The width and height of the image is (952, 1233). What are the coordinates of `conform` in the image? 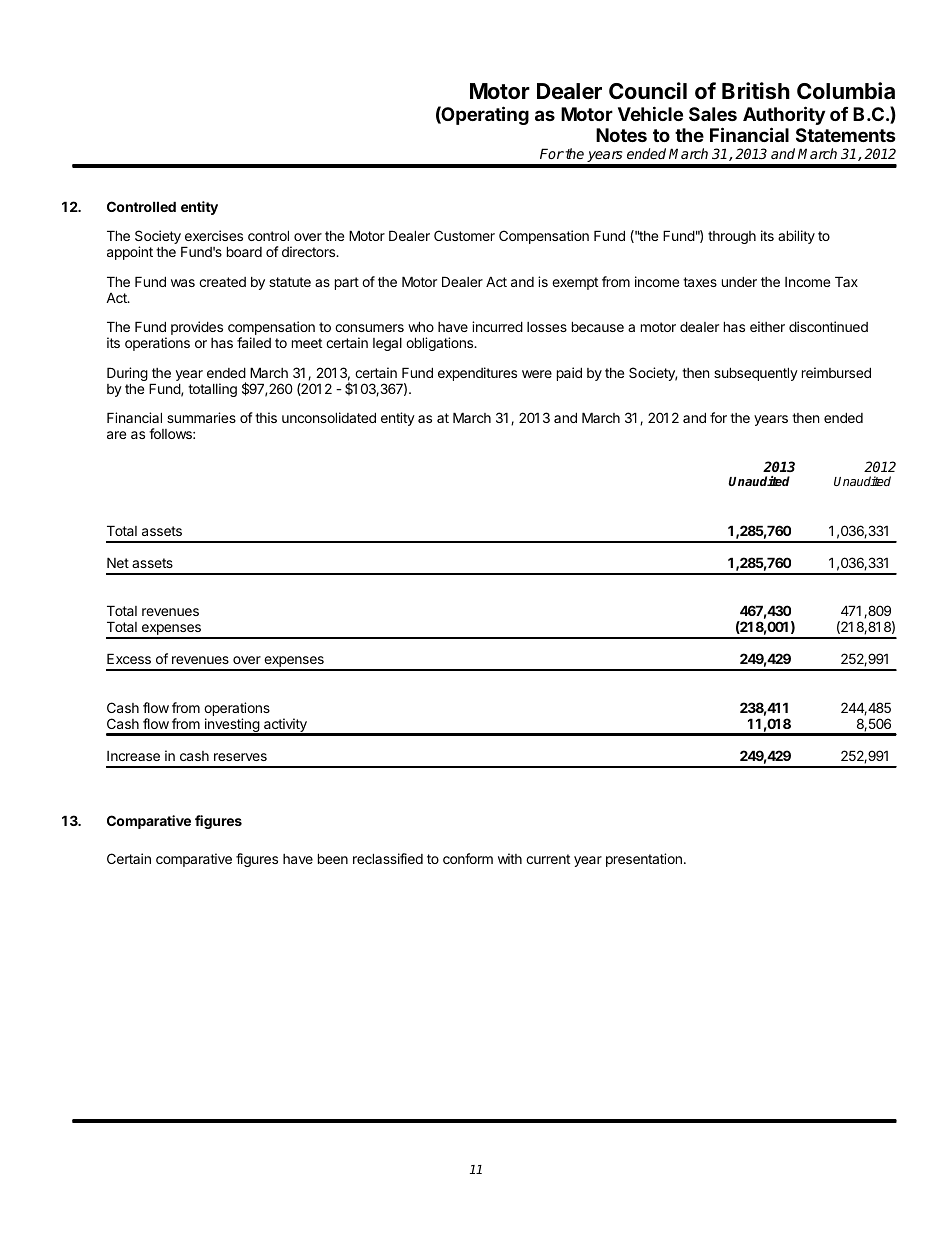 It's located at (468, 858).
